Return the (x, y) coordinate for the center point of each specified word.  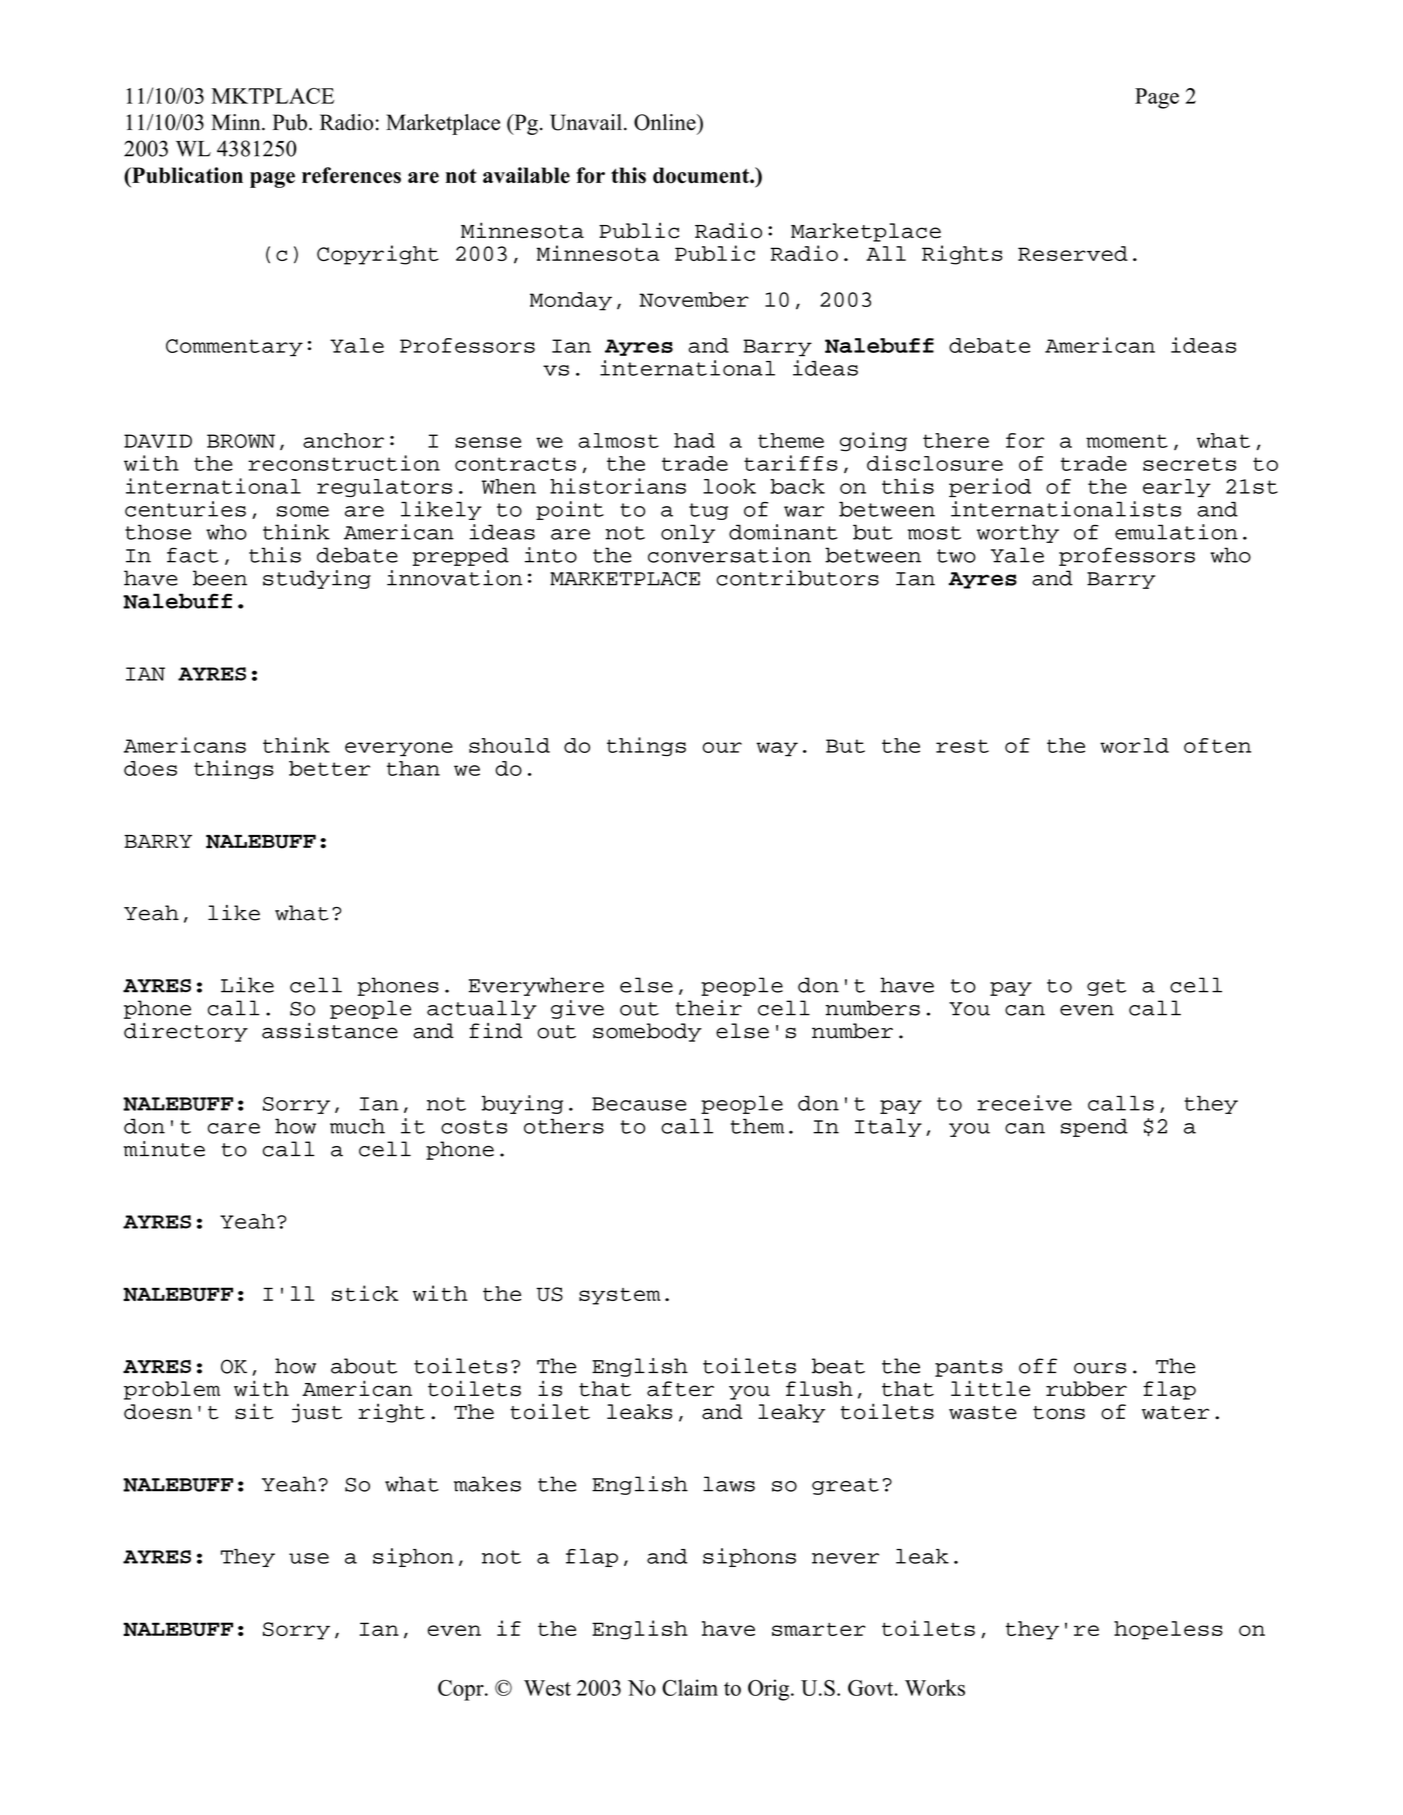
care (234, 1128)
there (956, 440)
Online (666, 122)
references (351, 175)
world (1134, 745)
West (547, 1688)
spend (1094, 1127)
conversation (729, 555)
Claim (690, 1687)
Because (639, 1104)
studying (317, 579)
